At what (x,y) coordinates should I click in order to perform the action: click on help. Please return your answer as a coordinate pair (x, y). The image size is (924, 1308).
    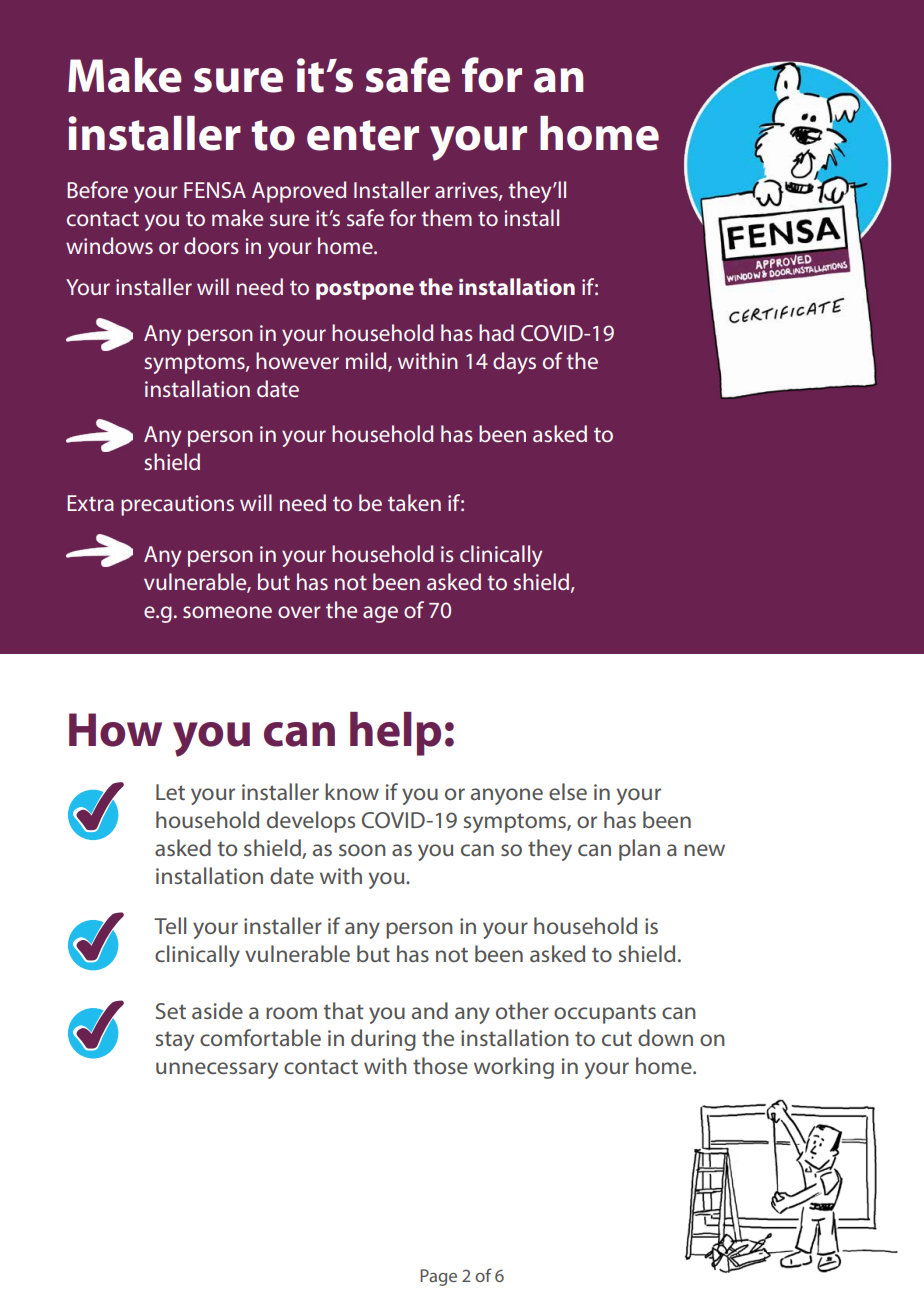
    Looking at the image, I should click on (395, 734).
